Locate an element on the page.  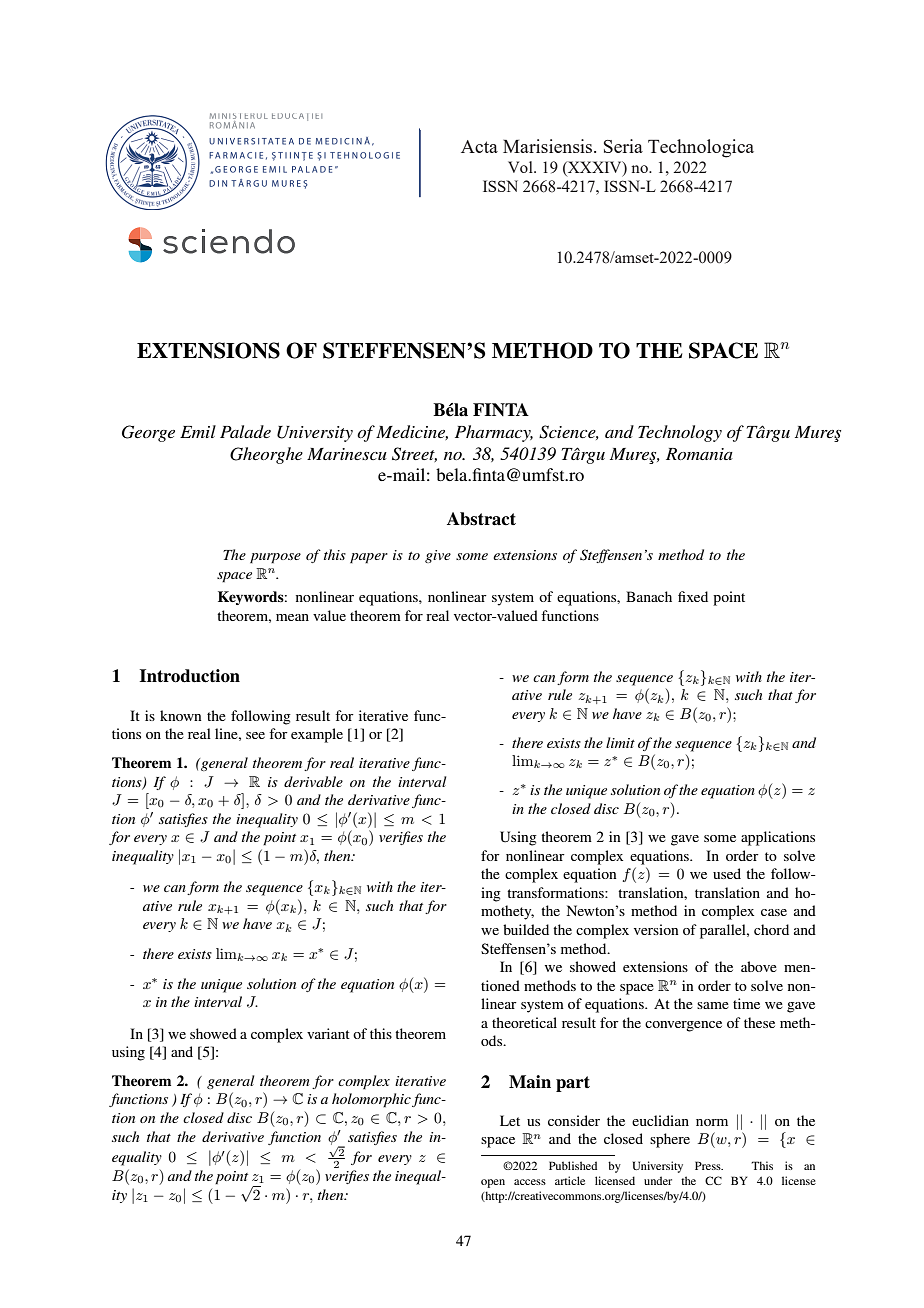
Vol is located at coordinates (521, 167).
